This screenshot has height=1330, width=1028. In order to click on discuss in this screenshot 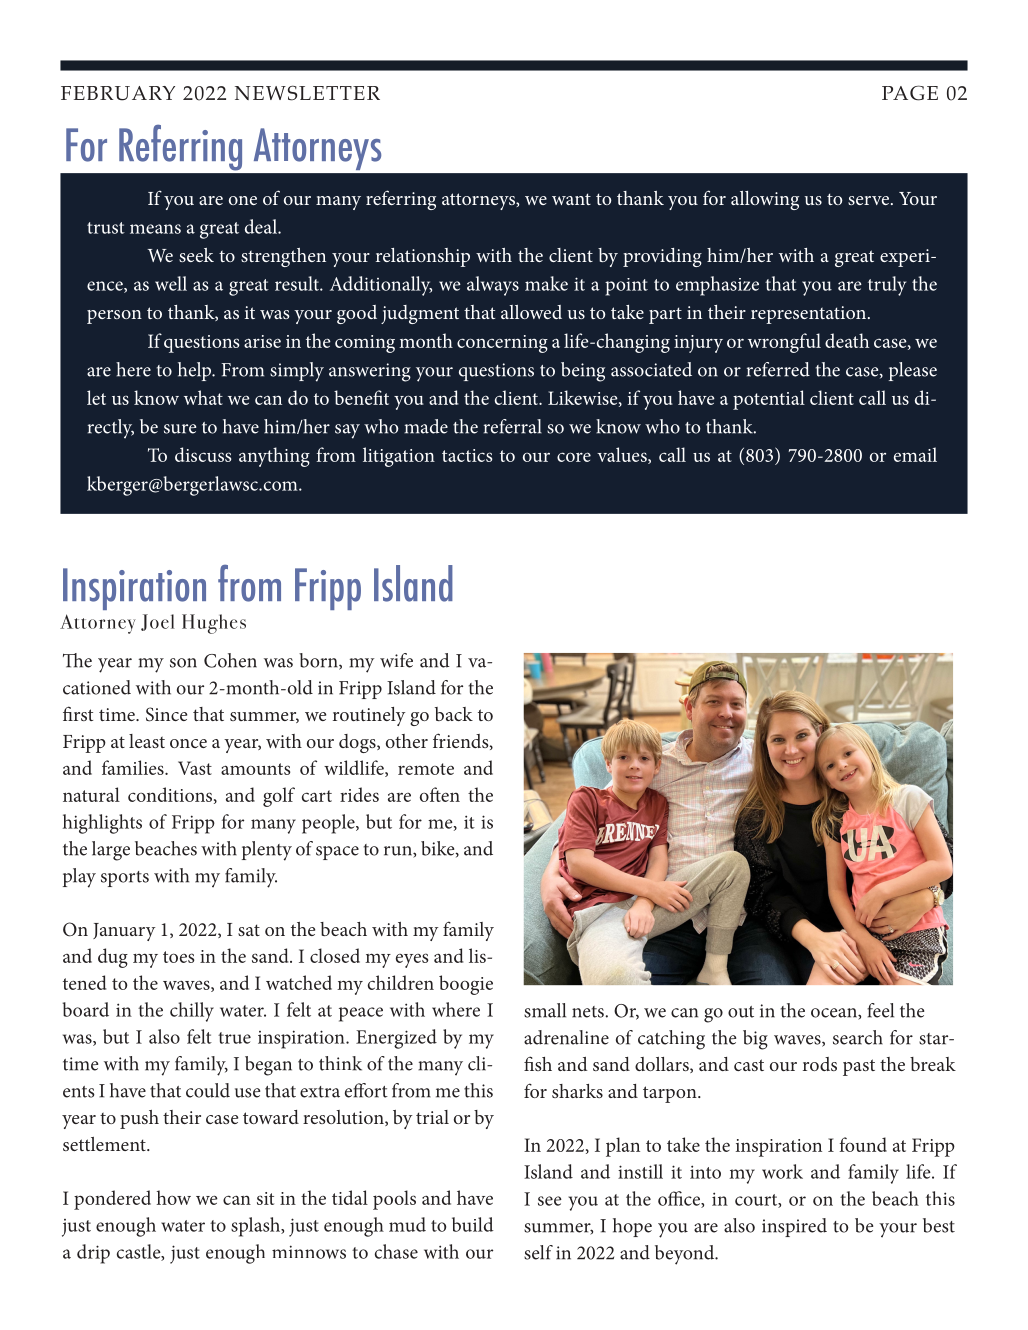, I will do `click(203, 454)`.
